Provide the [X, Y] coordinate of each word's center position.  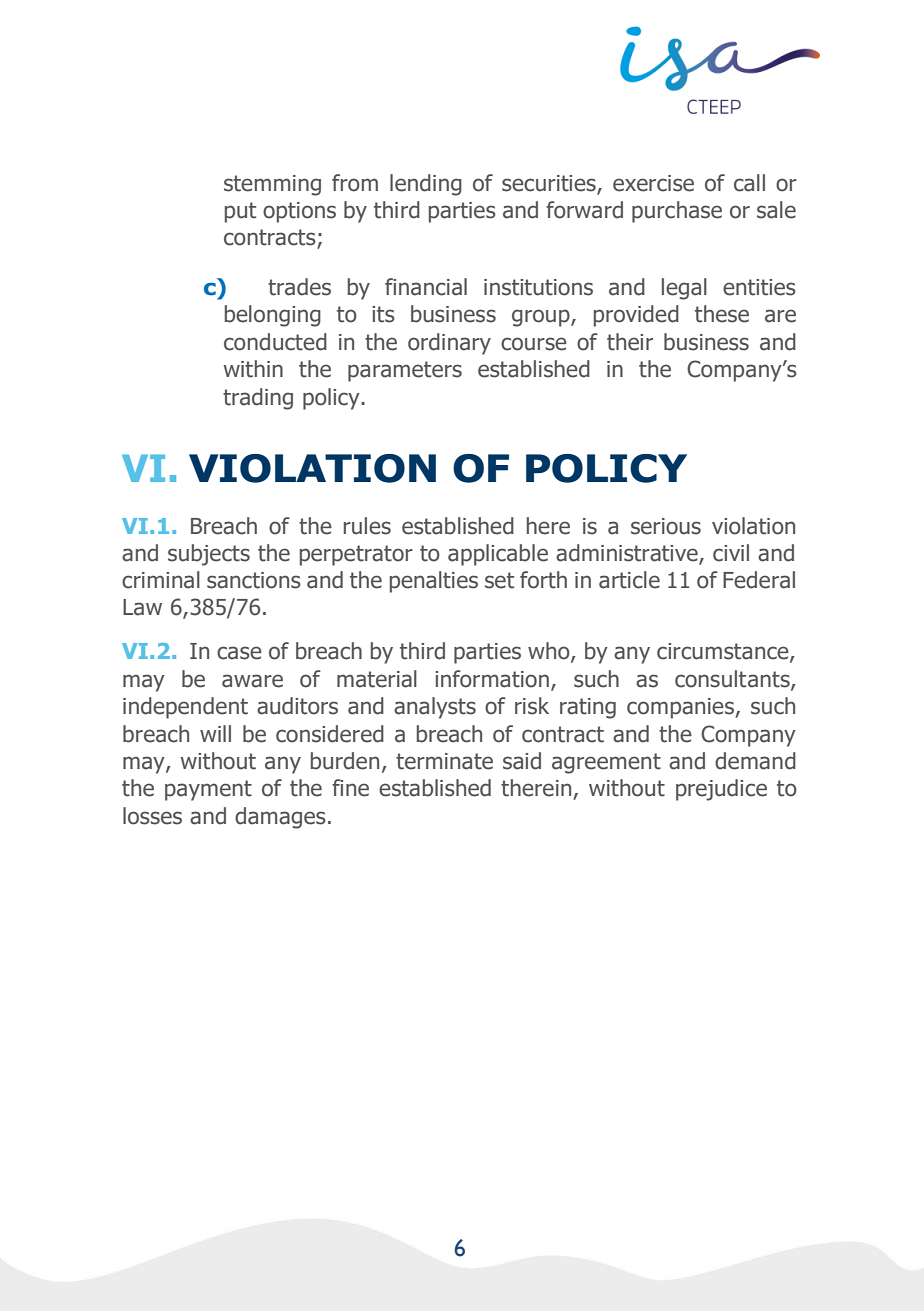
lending [426, 185]
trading [258, 399]
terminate [444, 761]
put [240, 212]
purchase [677, 212]
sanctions [254, 580]
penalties [434, 582]
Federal [759, 580]
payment [208, 790]
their [630, 342]
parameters [405, 371]
